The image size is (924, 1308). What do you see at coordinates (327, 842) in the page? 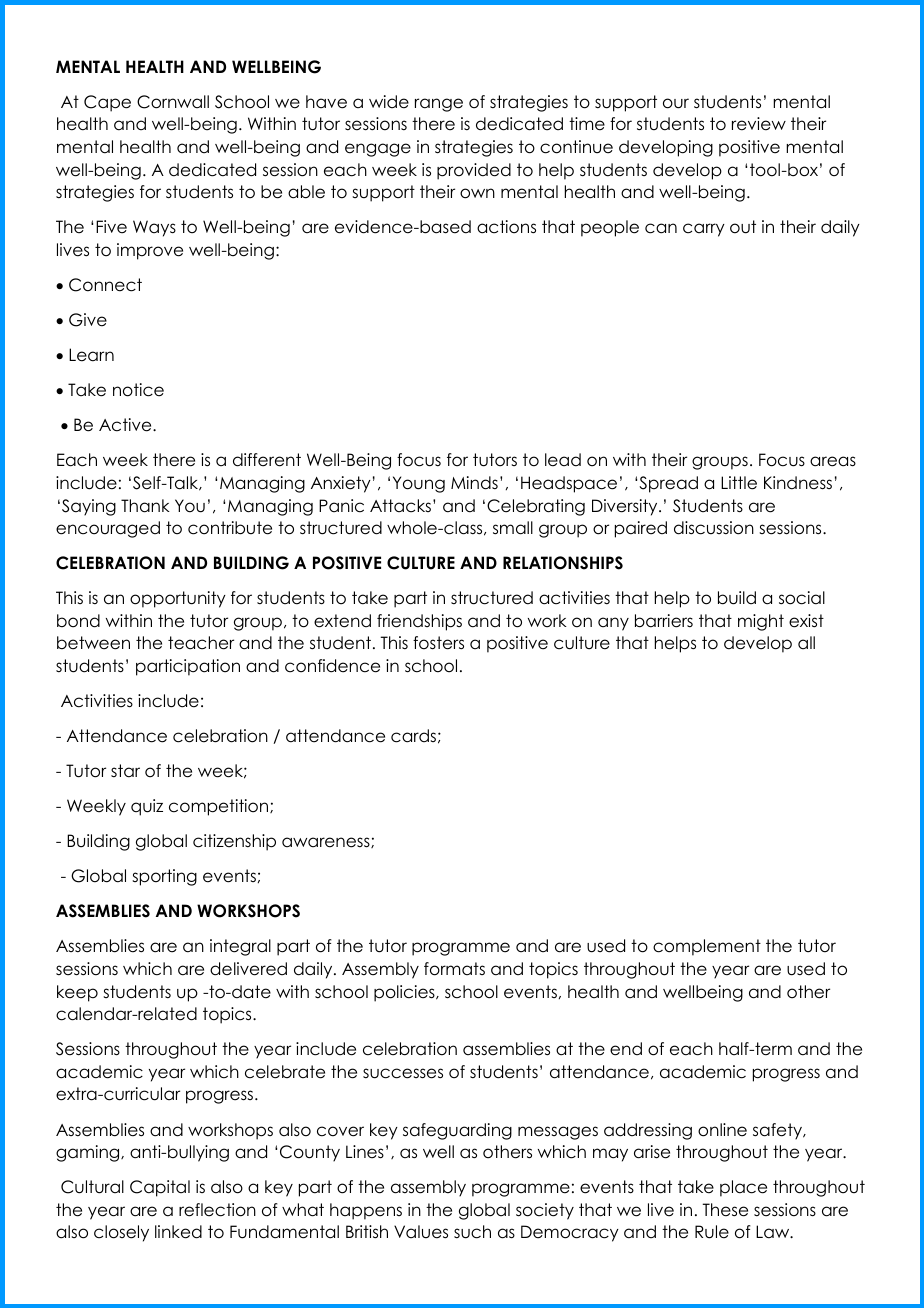
I see `awareness` at bounding box center [327, 842].
